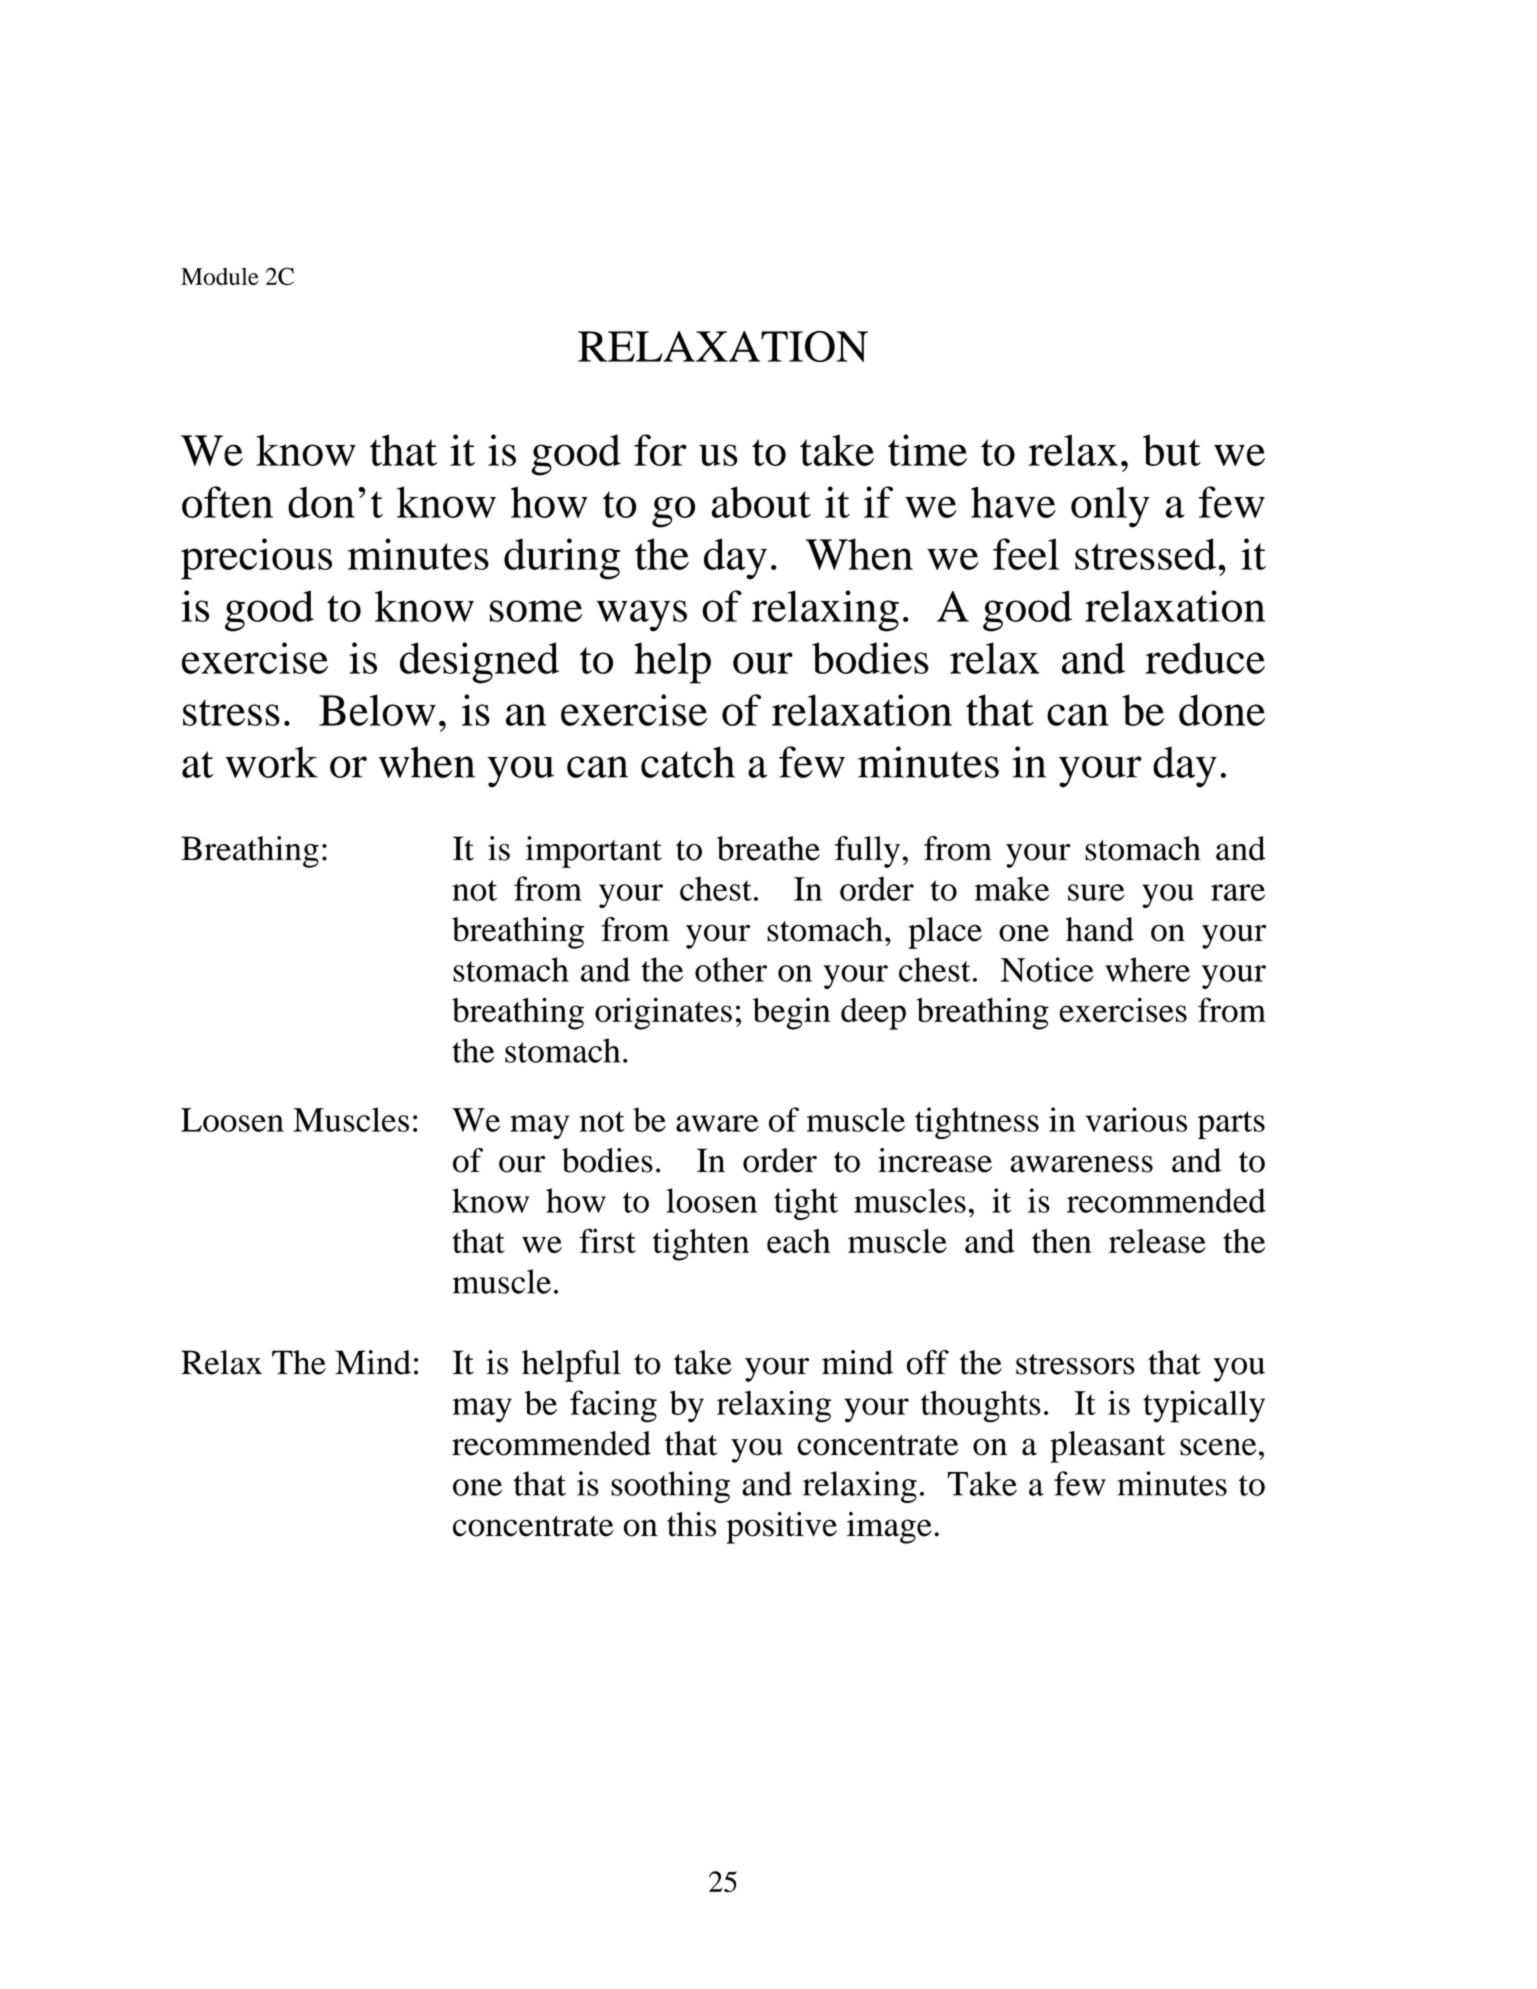 This document has height=1989, width=1537. What do you see at coordinates (1172, 450) in the document?
I see `but` at bounding box center [1172, 450].
